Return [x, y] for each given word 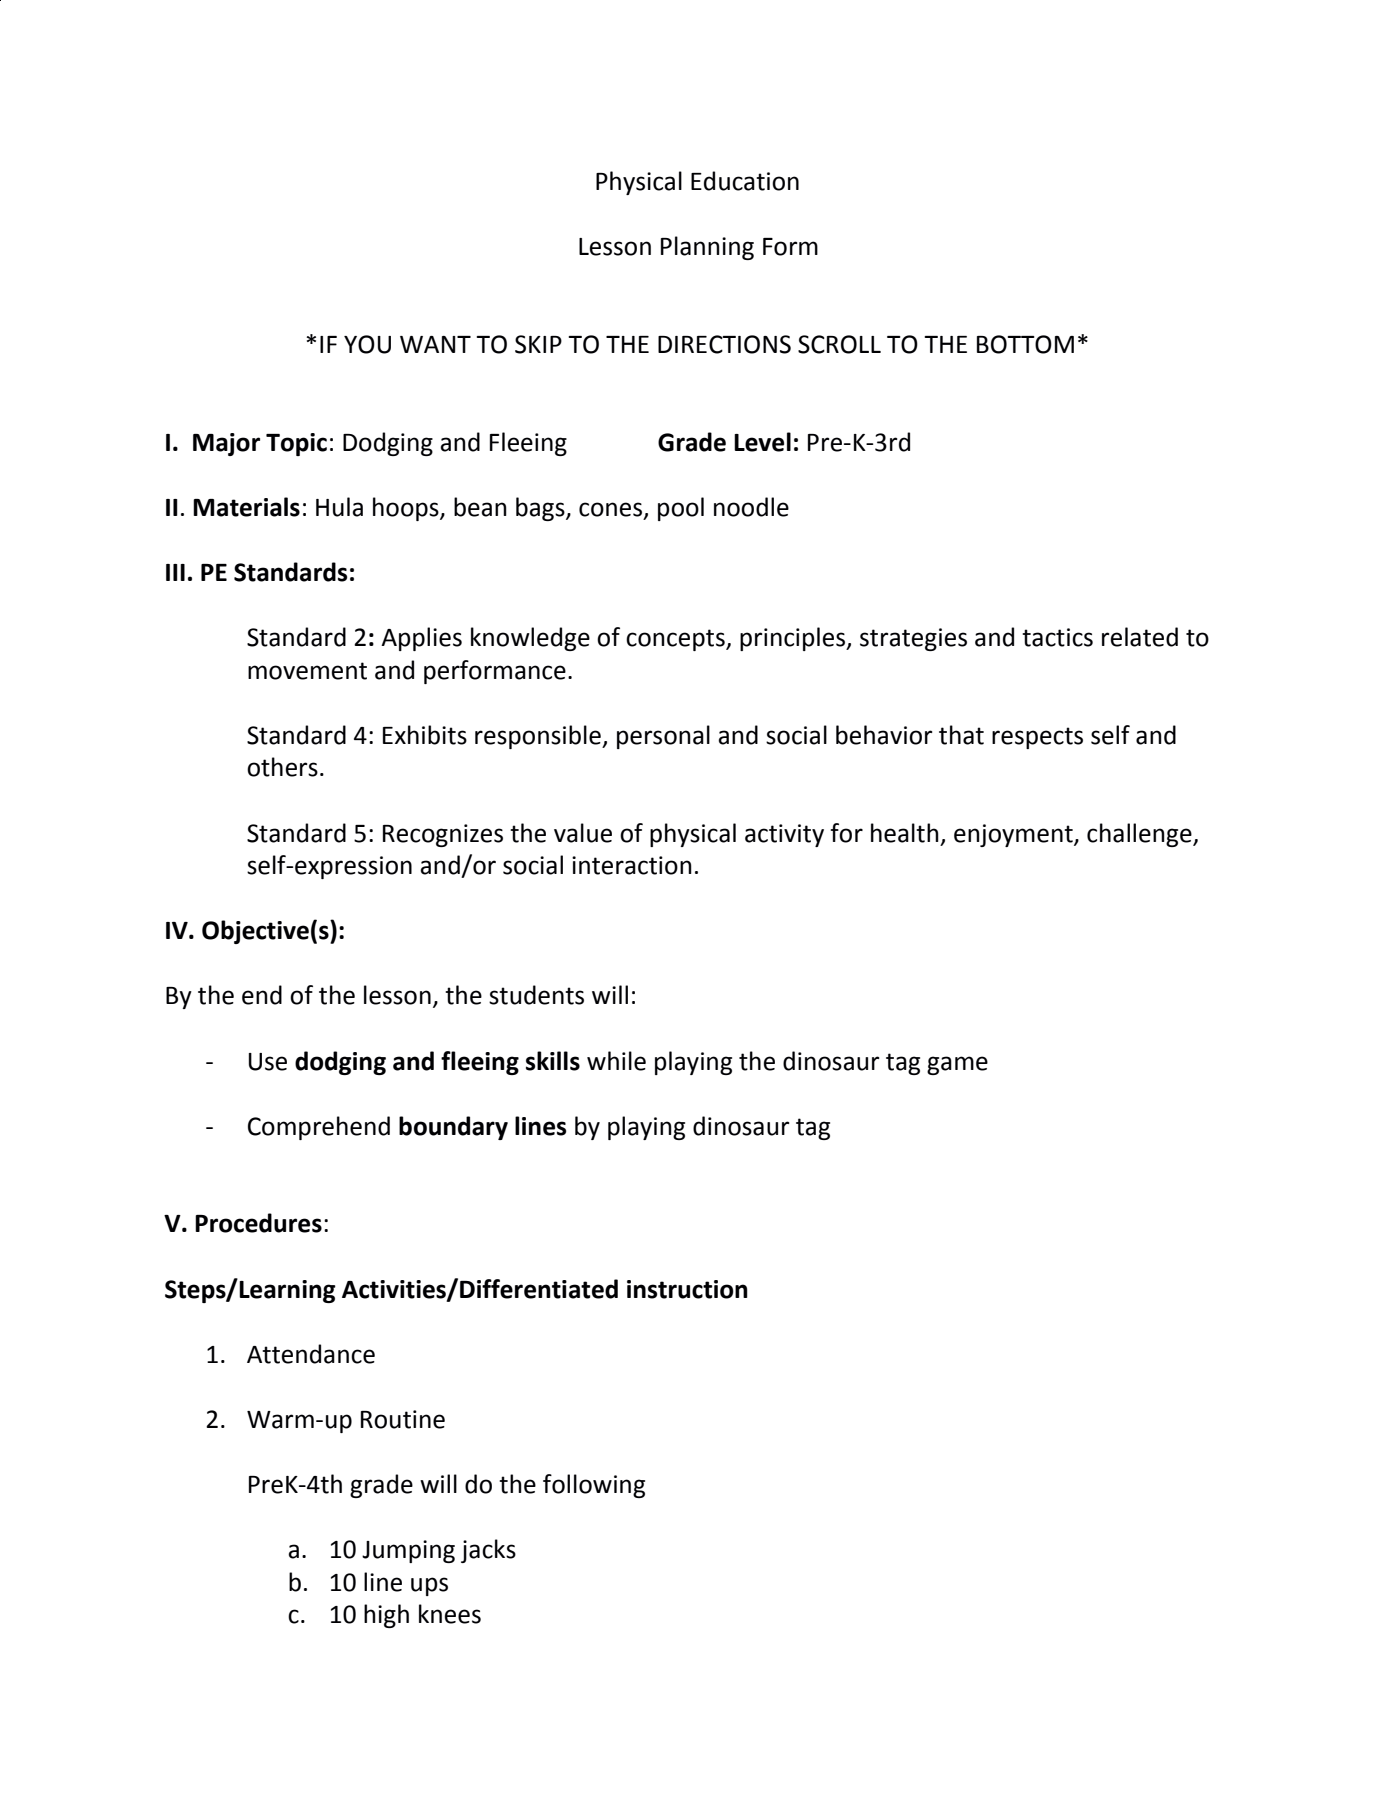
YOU [367, 344]
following [594, 1486]
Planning [707, 248]
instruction [687, 1289]
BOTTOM [1025, 344]
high [386, 1616]
